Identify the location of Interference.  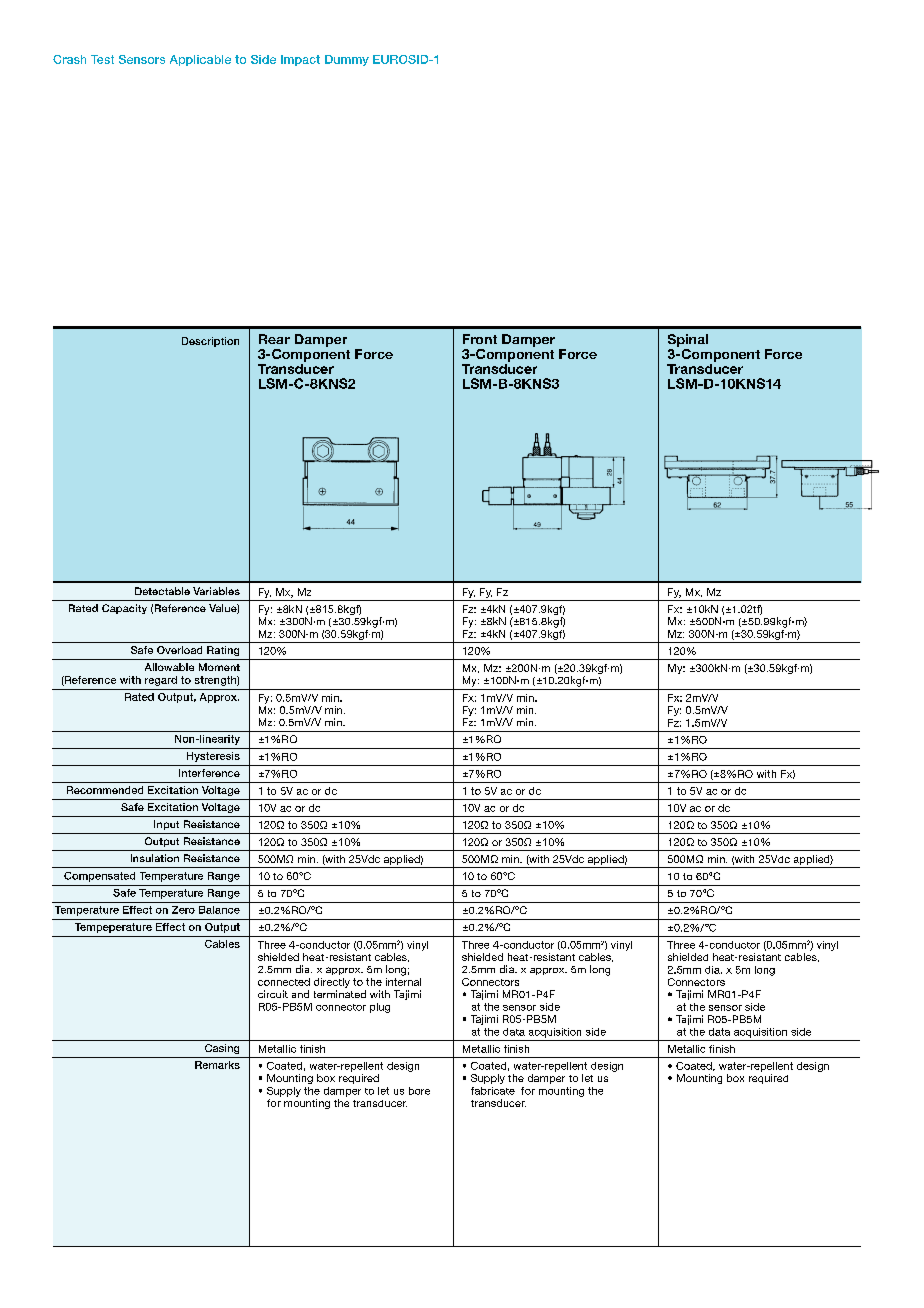
(209, 773).
